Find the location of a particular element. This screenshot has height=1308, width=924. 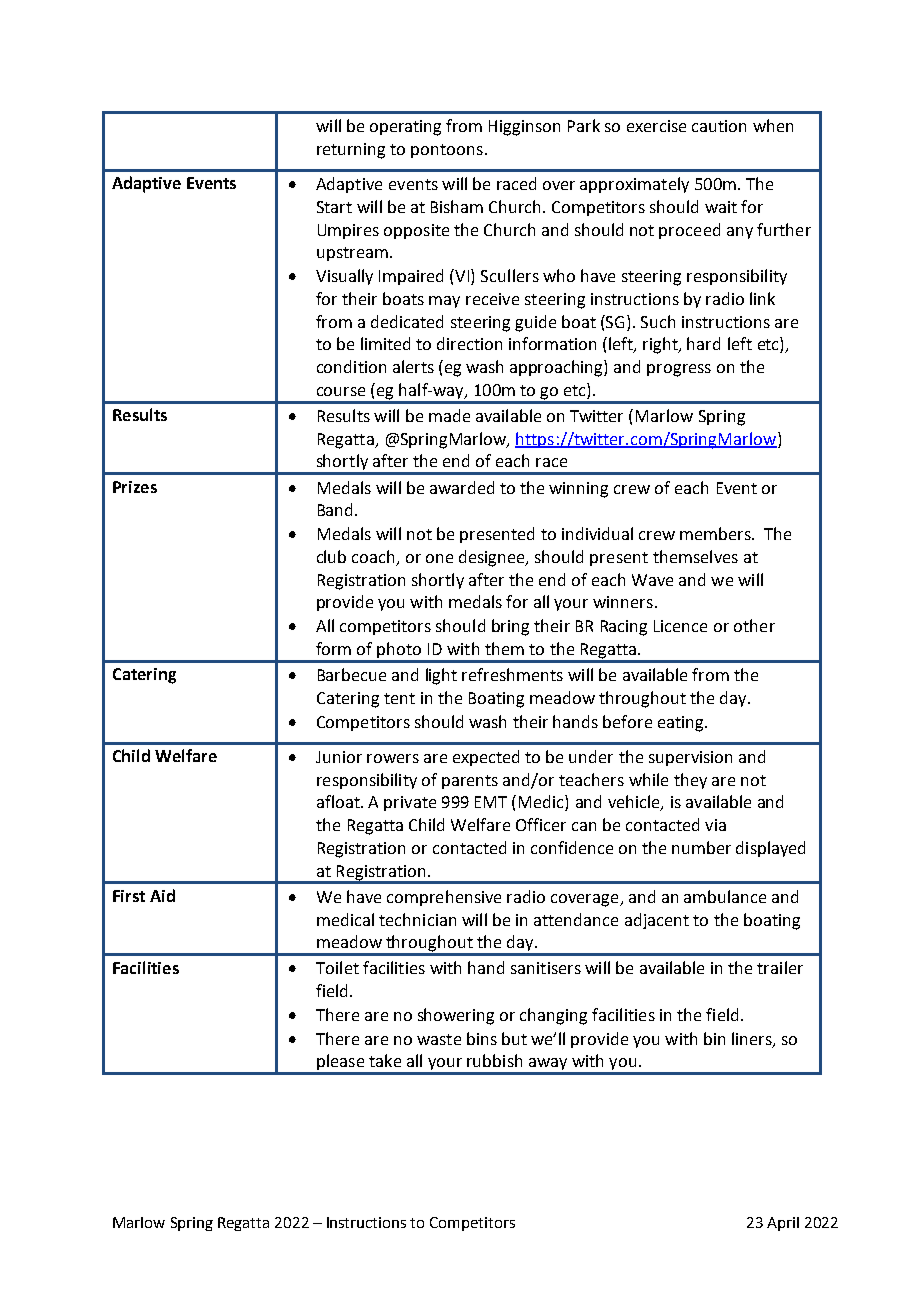

caution is located at coordinates (719, 126).
